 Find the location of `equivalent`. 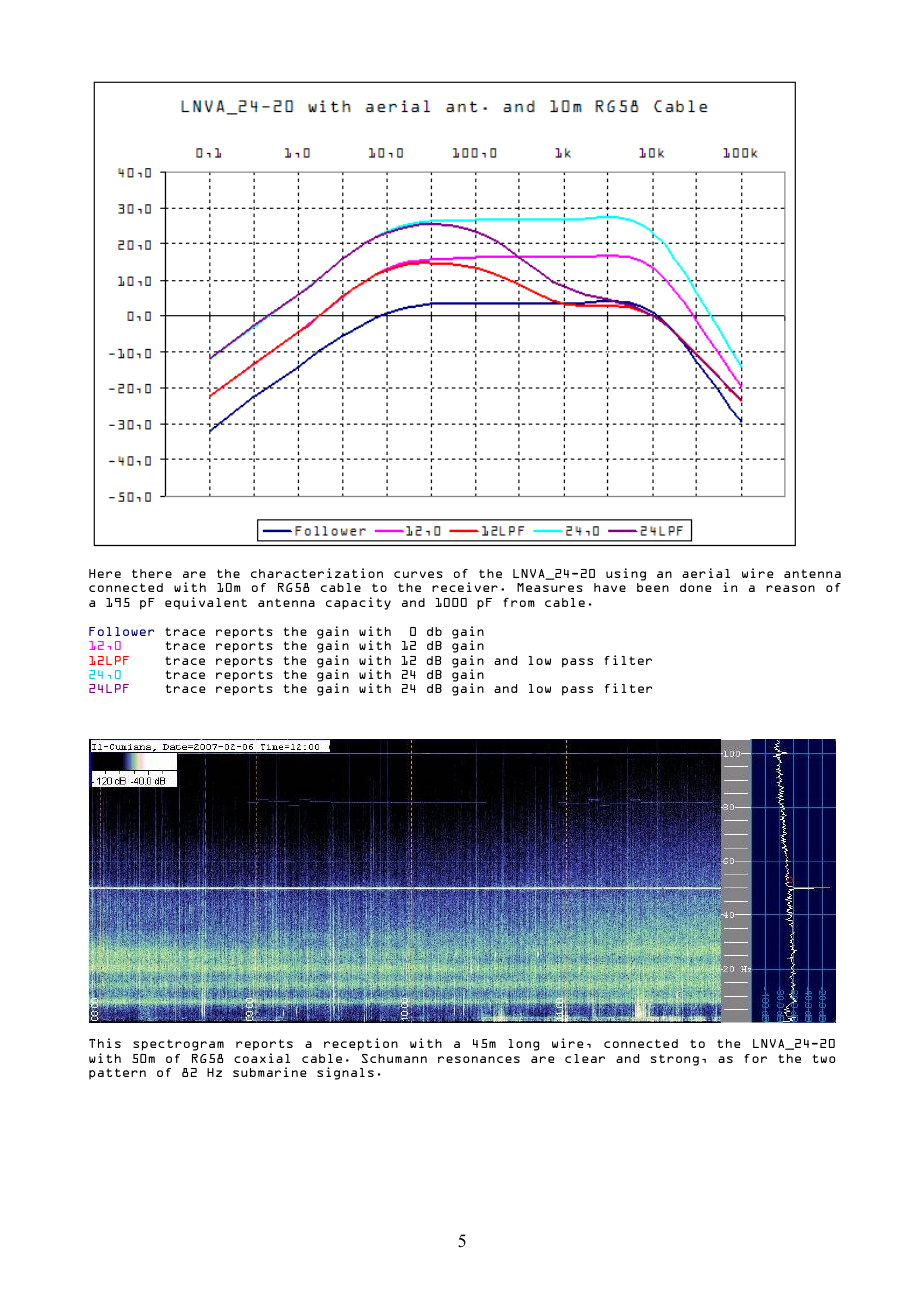

equivalent is located at coordinates (206, 603).
